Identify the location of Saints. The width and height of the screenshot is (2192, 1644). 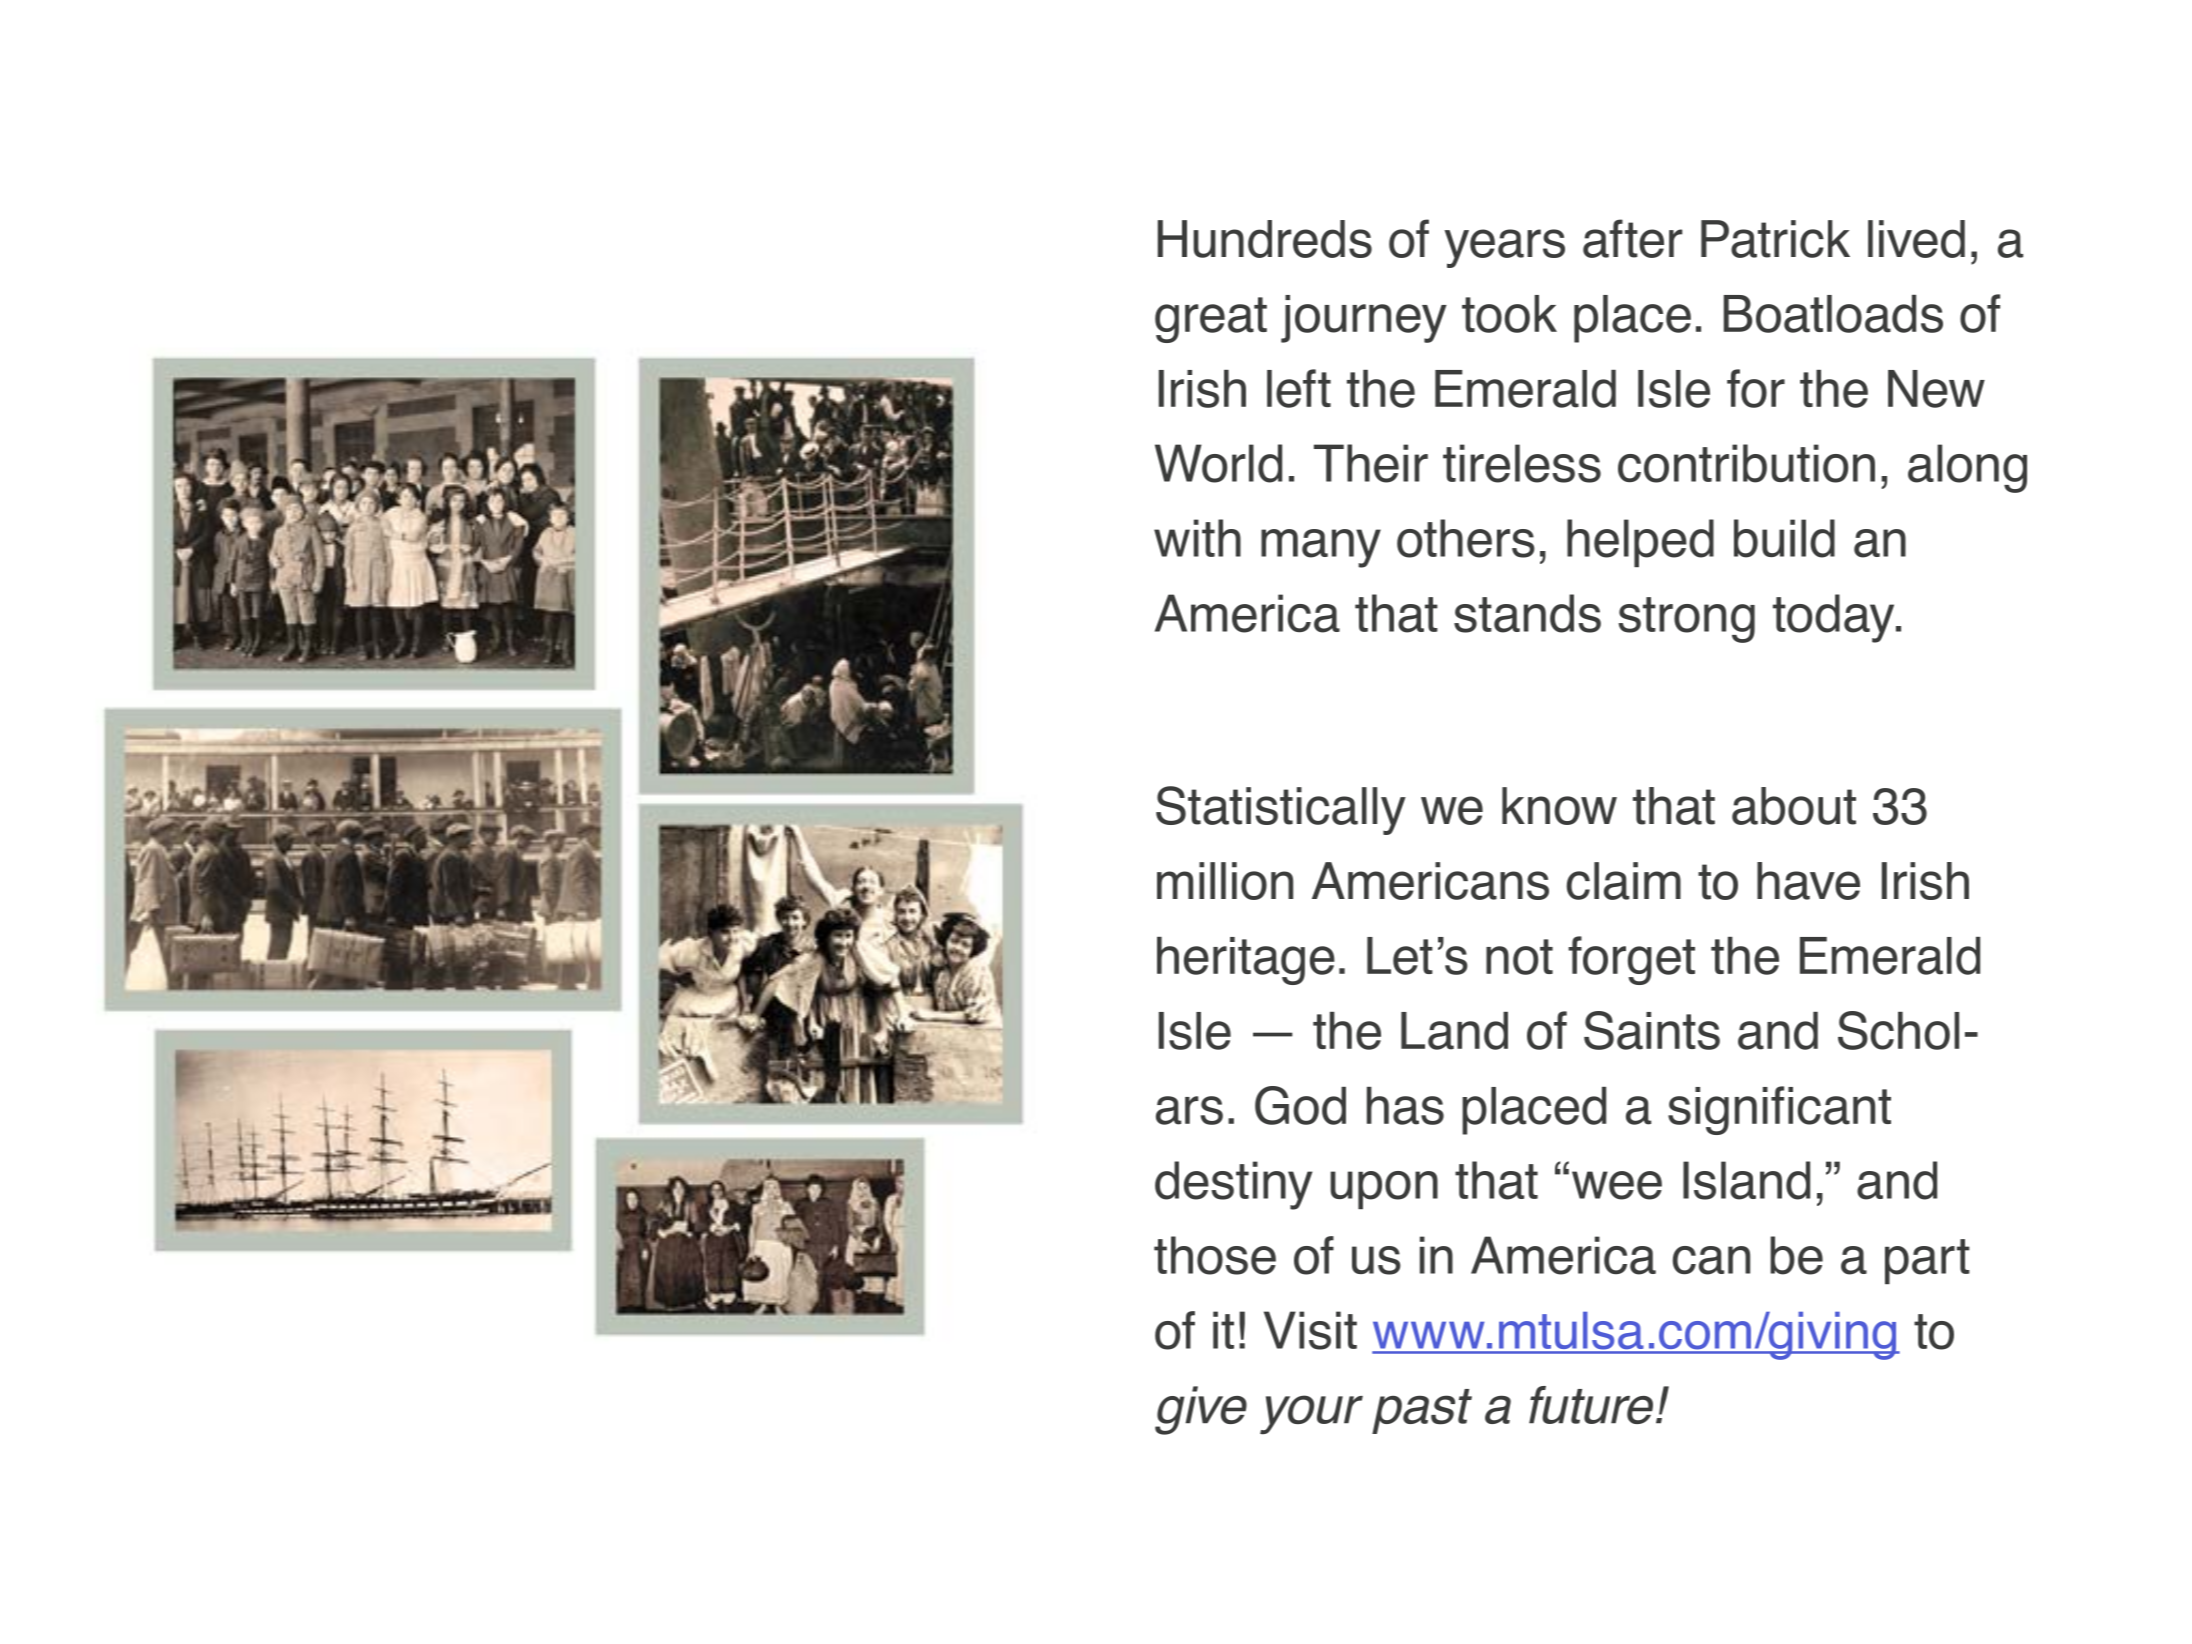
(1652, 1030).
